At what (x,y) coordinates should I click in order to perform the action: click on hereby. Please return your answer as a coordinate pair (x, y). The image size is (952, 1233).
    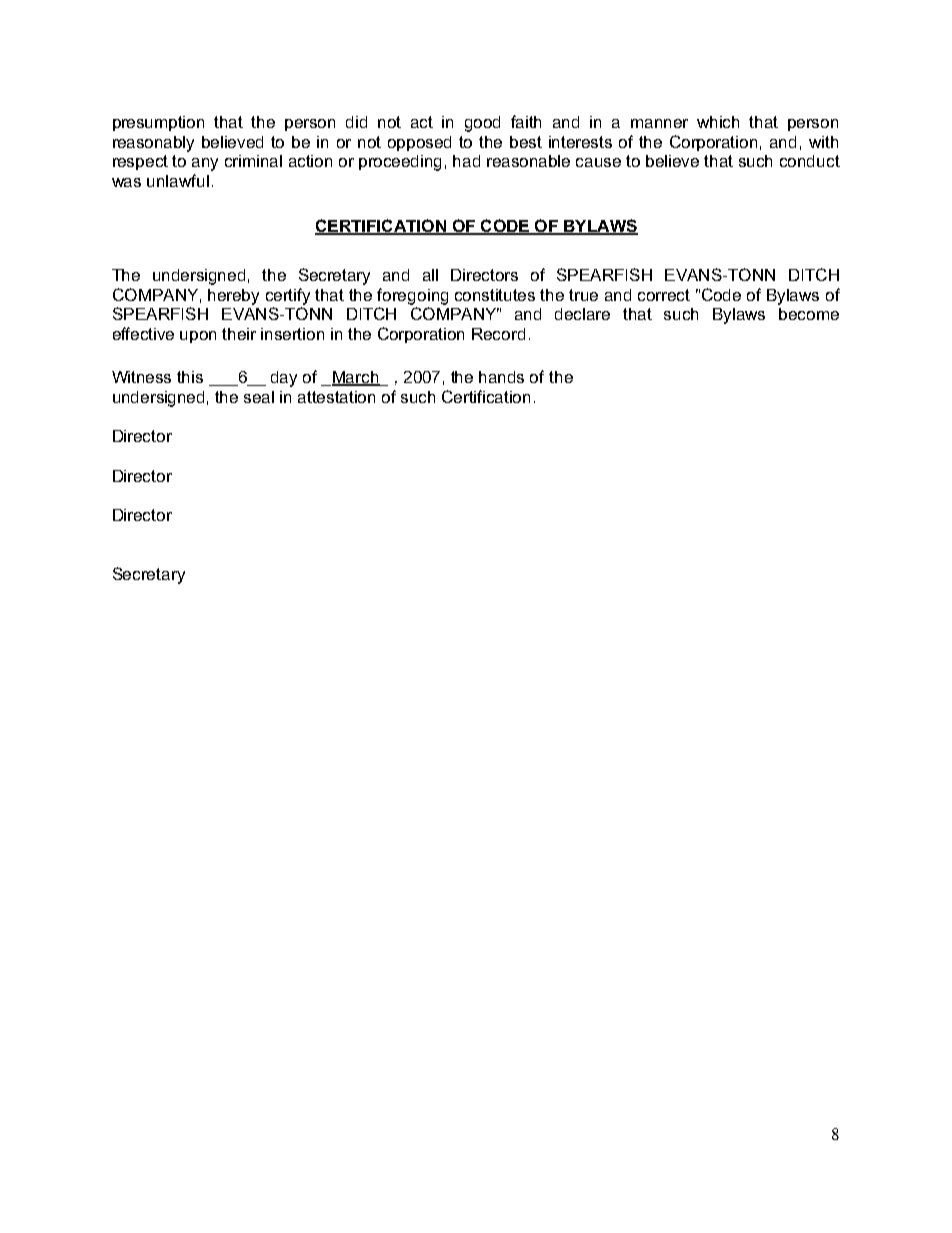
    Looking at the image, I should click on (233, 297).
